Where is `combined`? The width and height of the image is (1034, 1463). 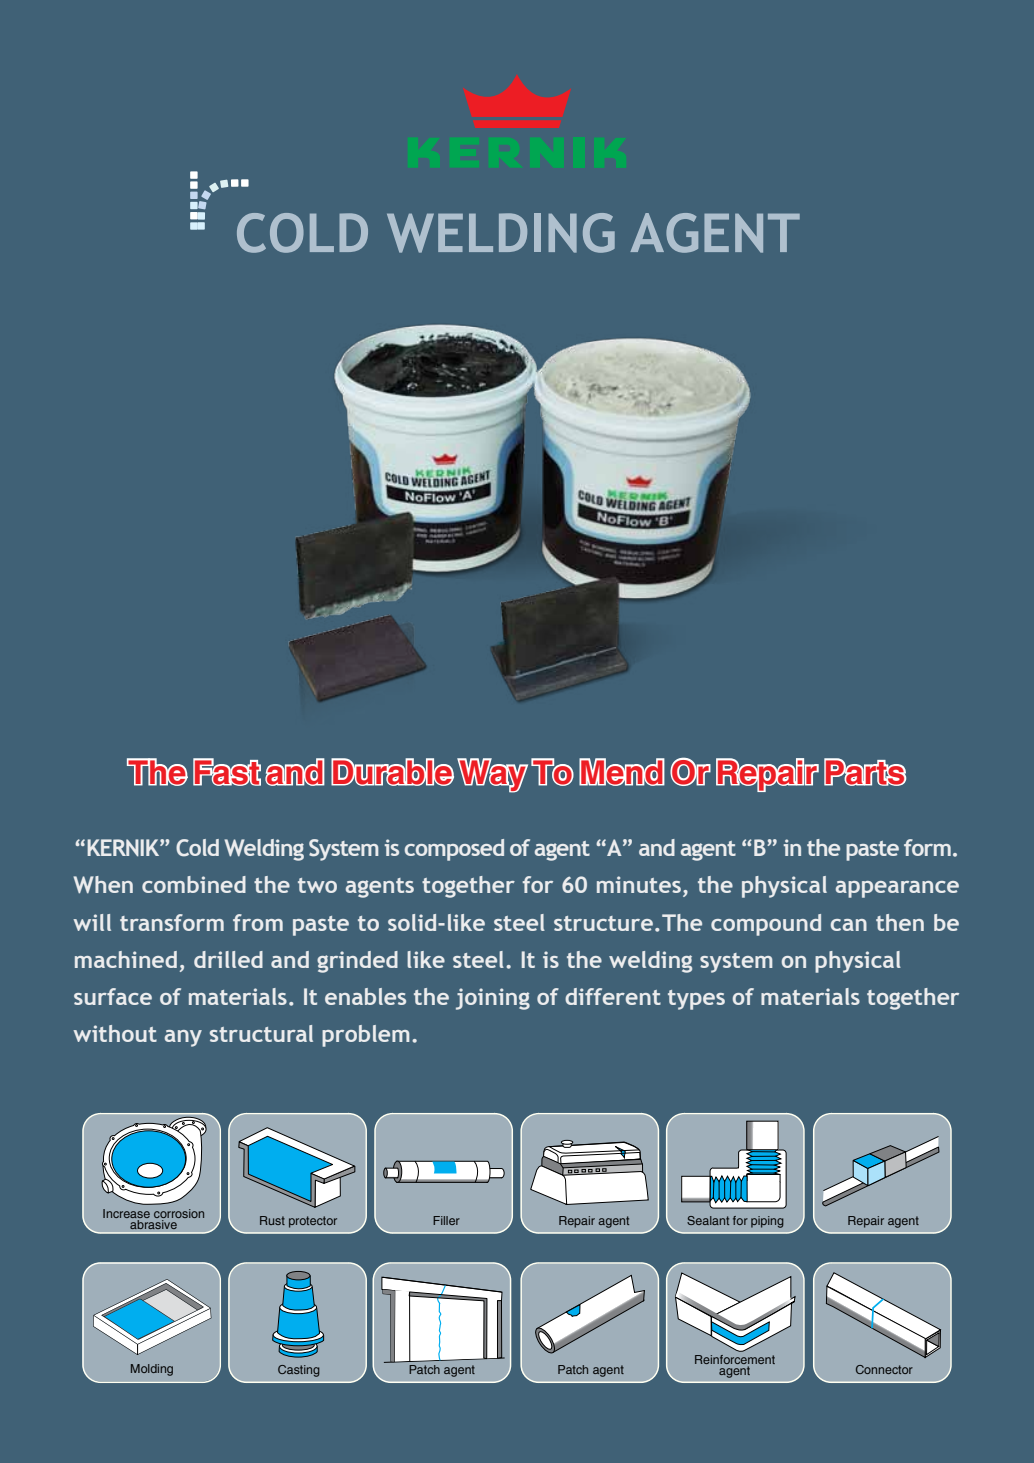
combined is located at coordinates (194, 884).
